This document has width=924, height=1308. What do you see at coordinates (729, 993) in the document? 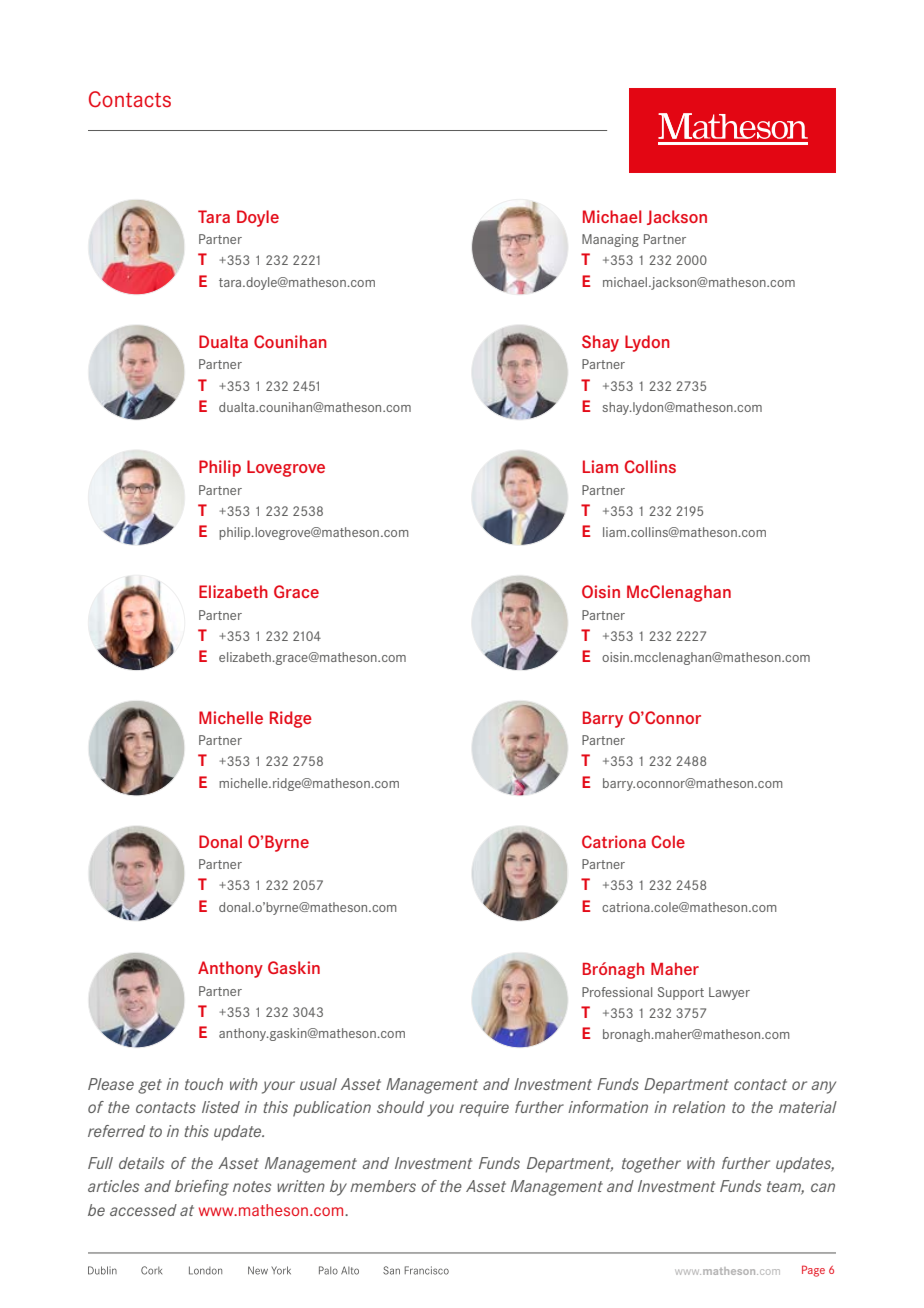
I see `Lawyer` at bounding box center [729, 993].
